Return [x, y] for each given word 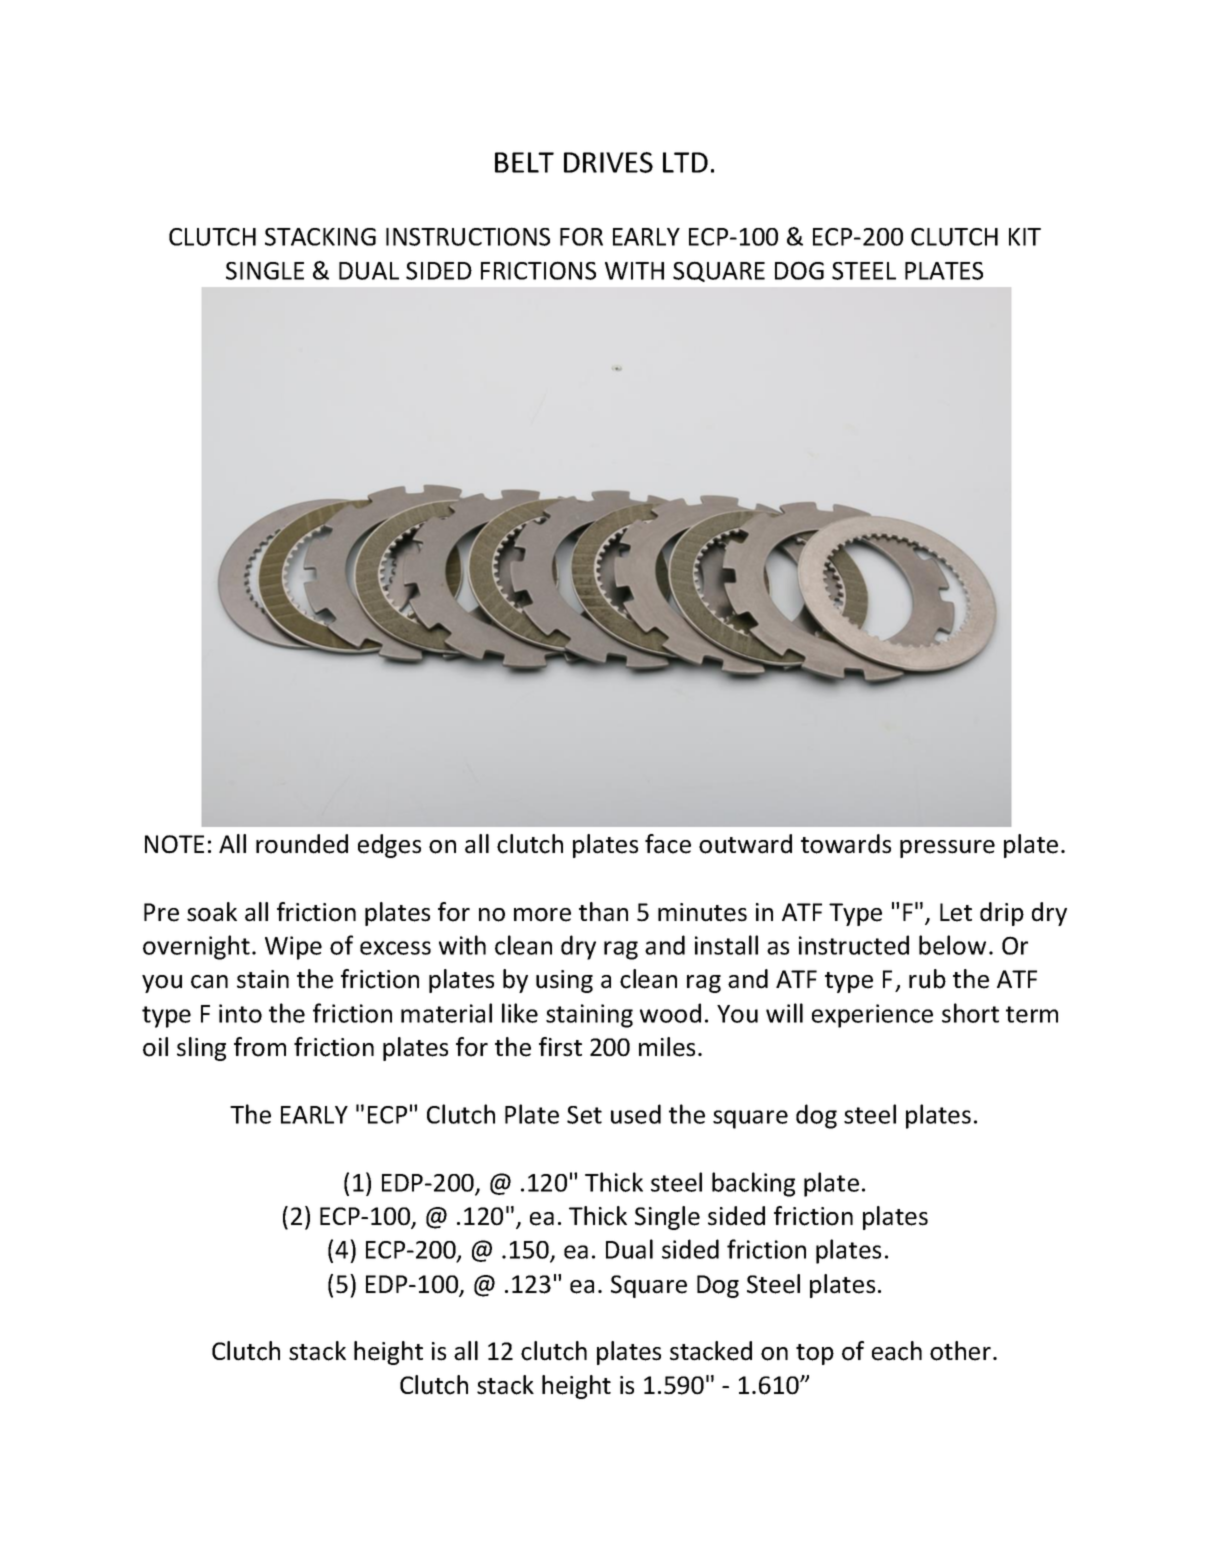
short [970, 1013]
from [260, 1047]
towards [846, 844]
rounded [302, 844]
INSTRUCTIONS [468, 236]
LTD [685, 162]
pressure [947, 849]
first [560, 1047]
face [668, 844]
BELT [524, 162]
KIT [1025, 237]
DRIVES [608, 162]
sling [201, 1049]
